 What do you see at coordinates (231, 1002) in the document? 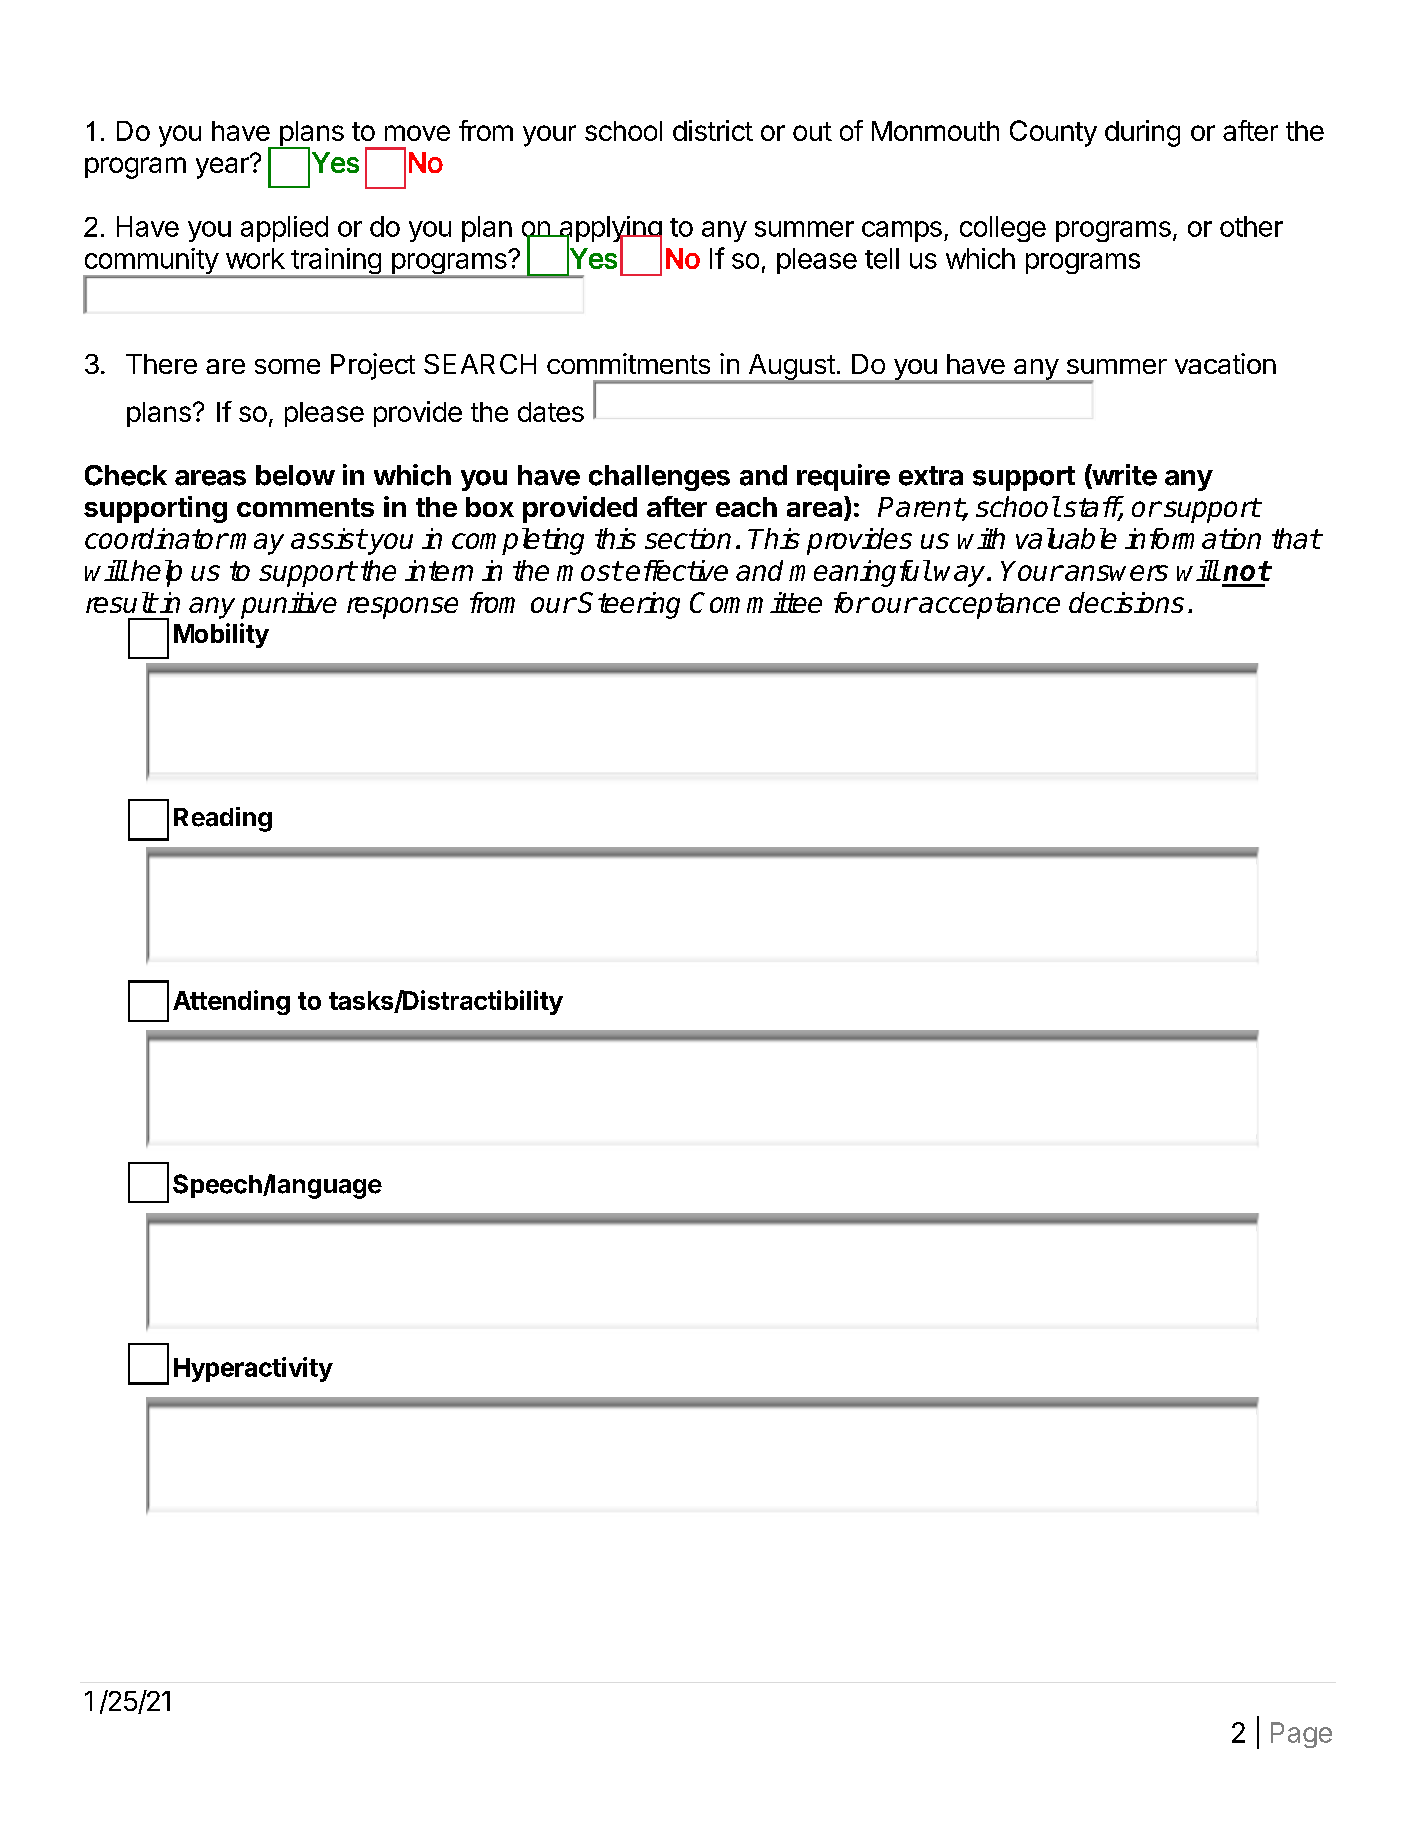
I see `Attending` at bounding box center [231, 1002].
